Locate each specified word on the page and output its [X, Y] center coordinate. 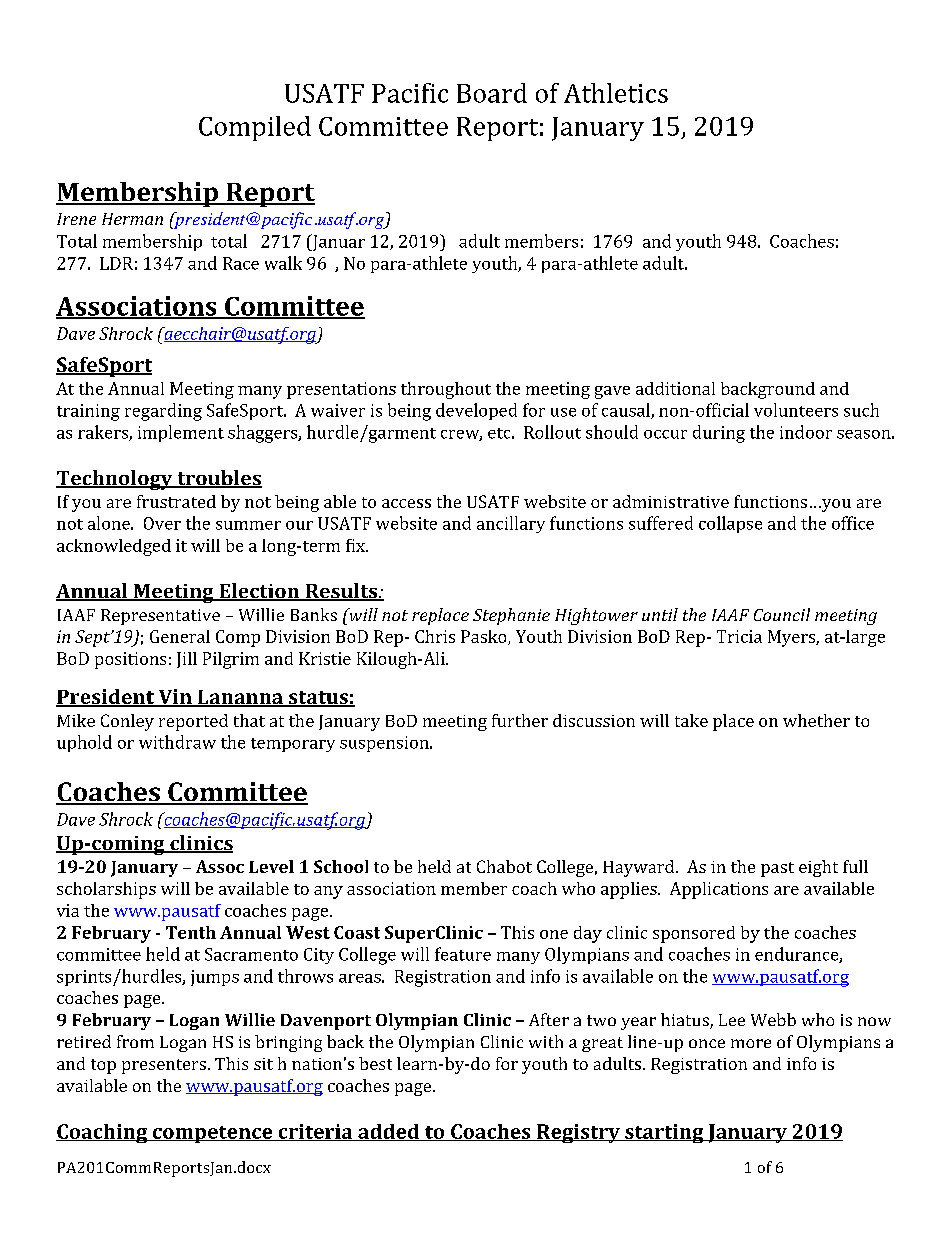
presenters [164, 1066]
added [389, 1132]
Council [782, 614]
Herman [132, 219]
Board [492, 93]
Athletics [616, 93]
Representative [160, 617]
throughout [446, 390]
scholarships [106, 890]
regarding [163, 412]
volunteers [796, 410]
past [777, 869]
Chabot [504, 866]
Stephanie [511, 616]
